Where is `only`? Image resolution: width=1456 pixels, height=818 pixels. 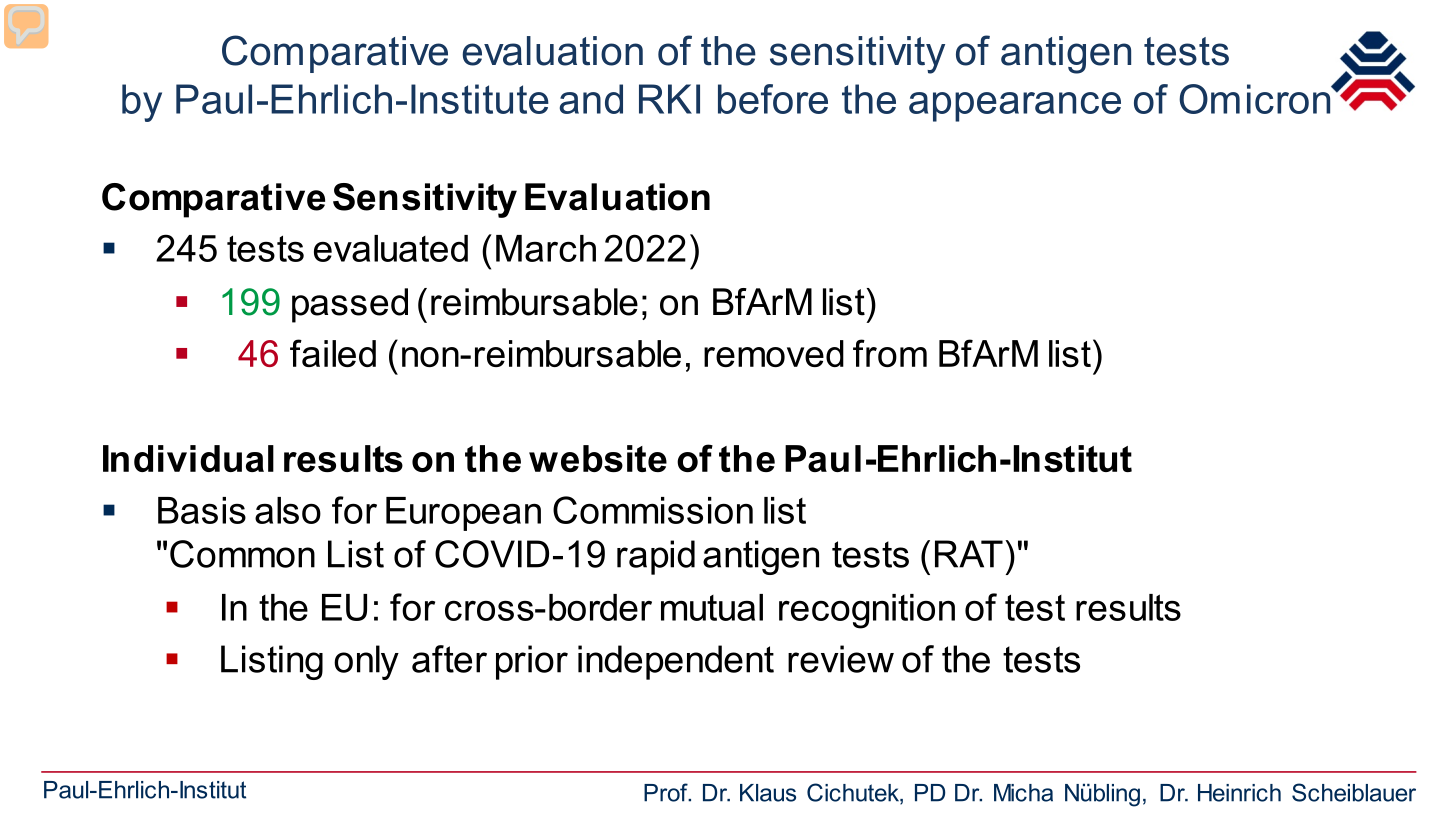 only is located at coordinates (366, 662).
